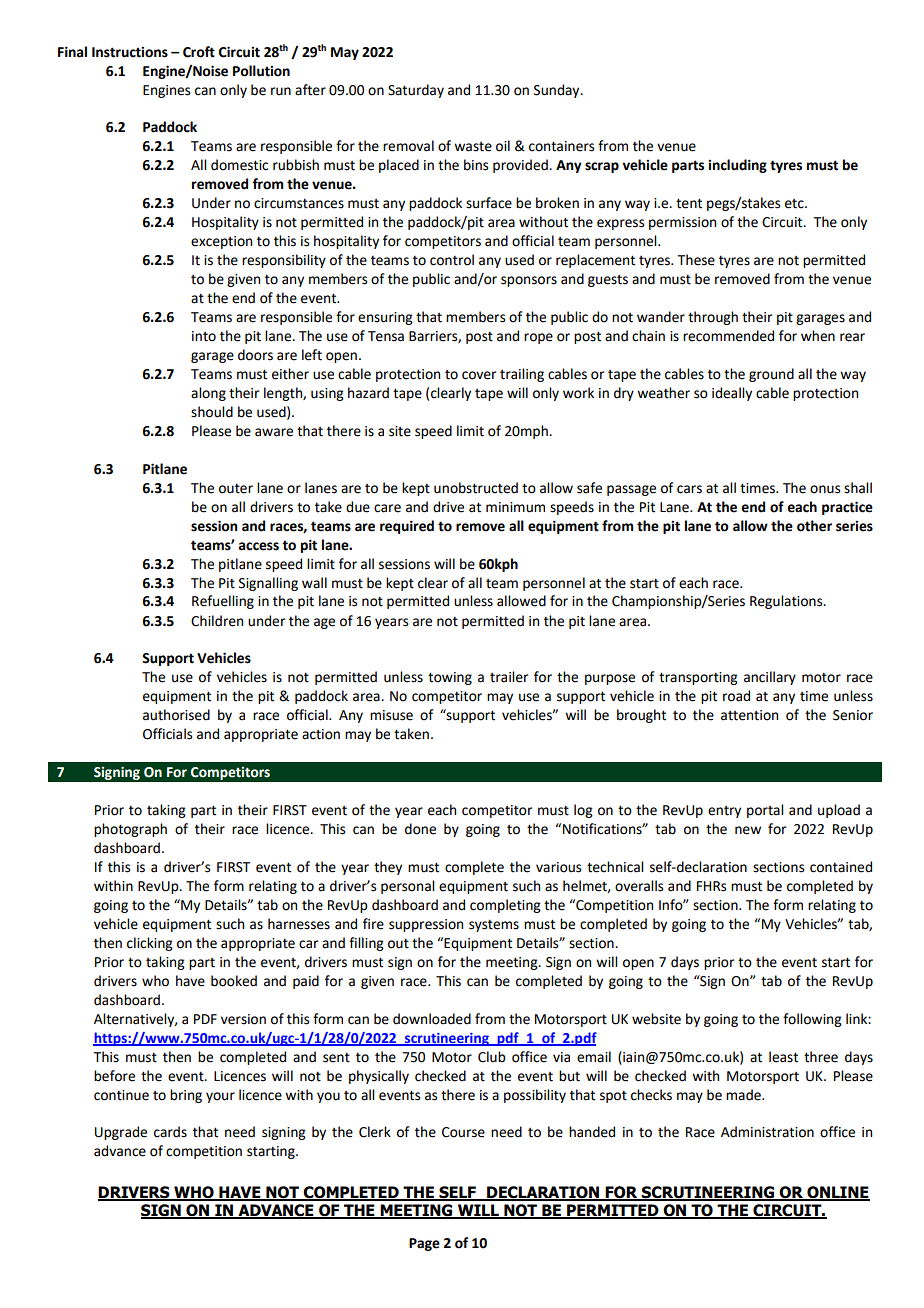 Image resolution: width=924 pixels, height=1308 pixels. I want to click on clicking, so click(150, 944).
